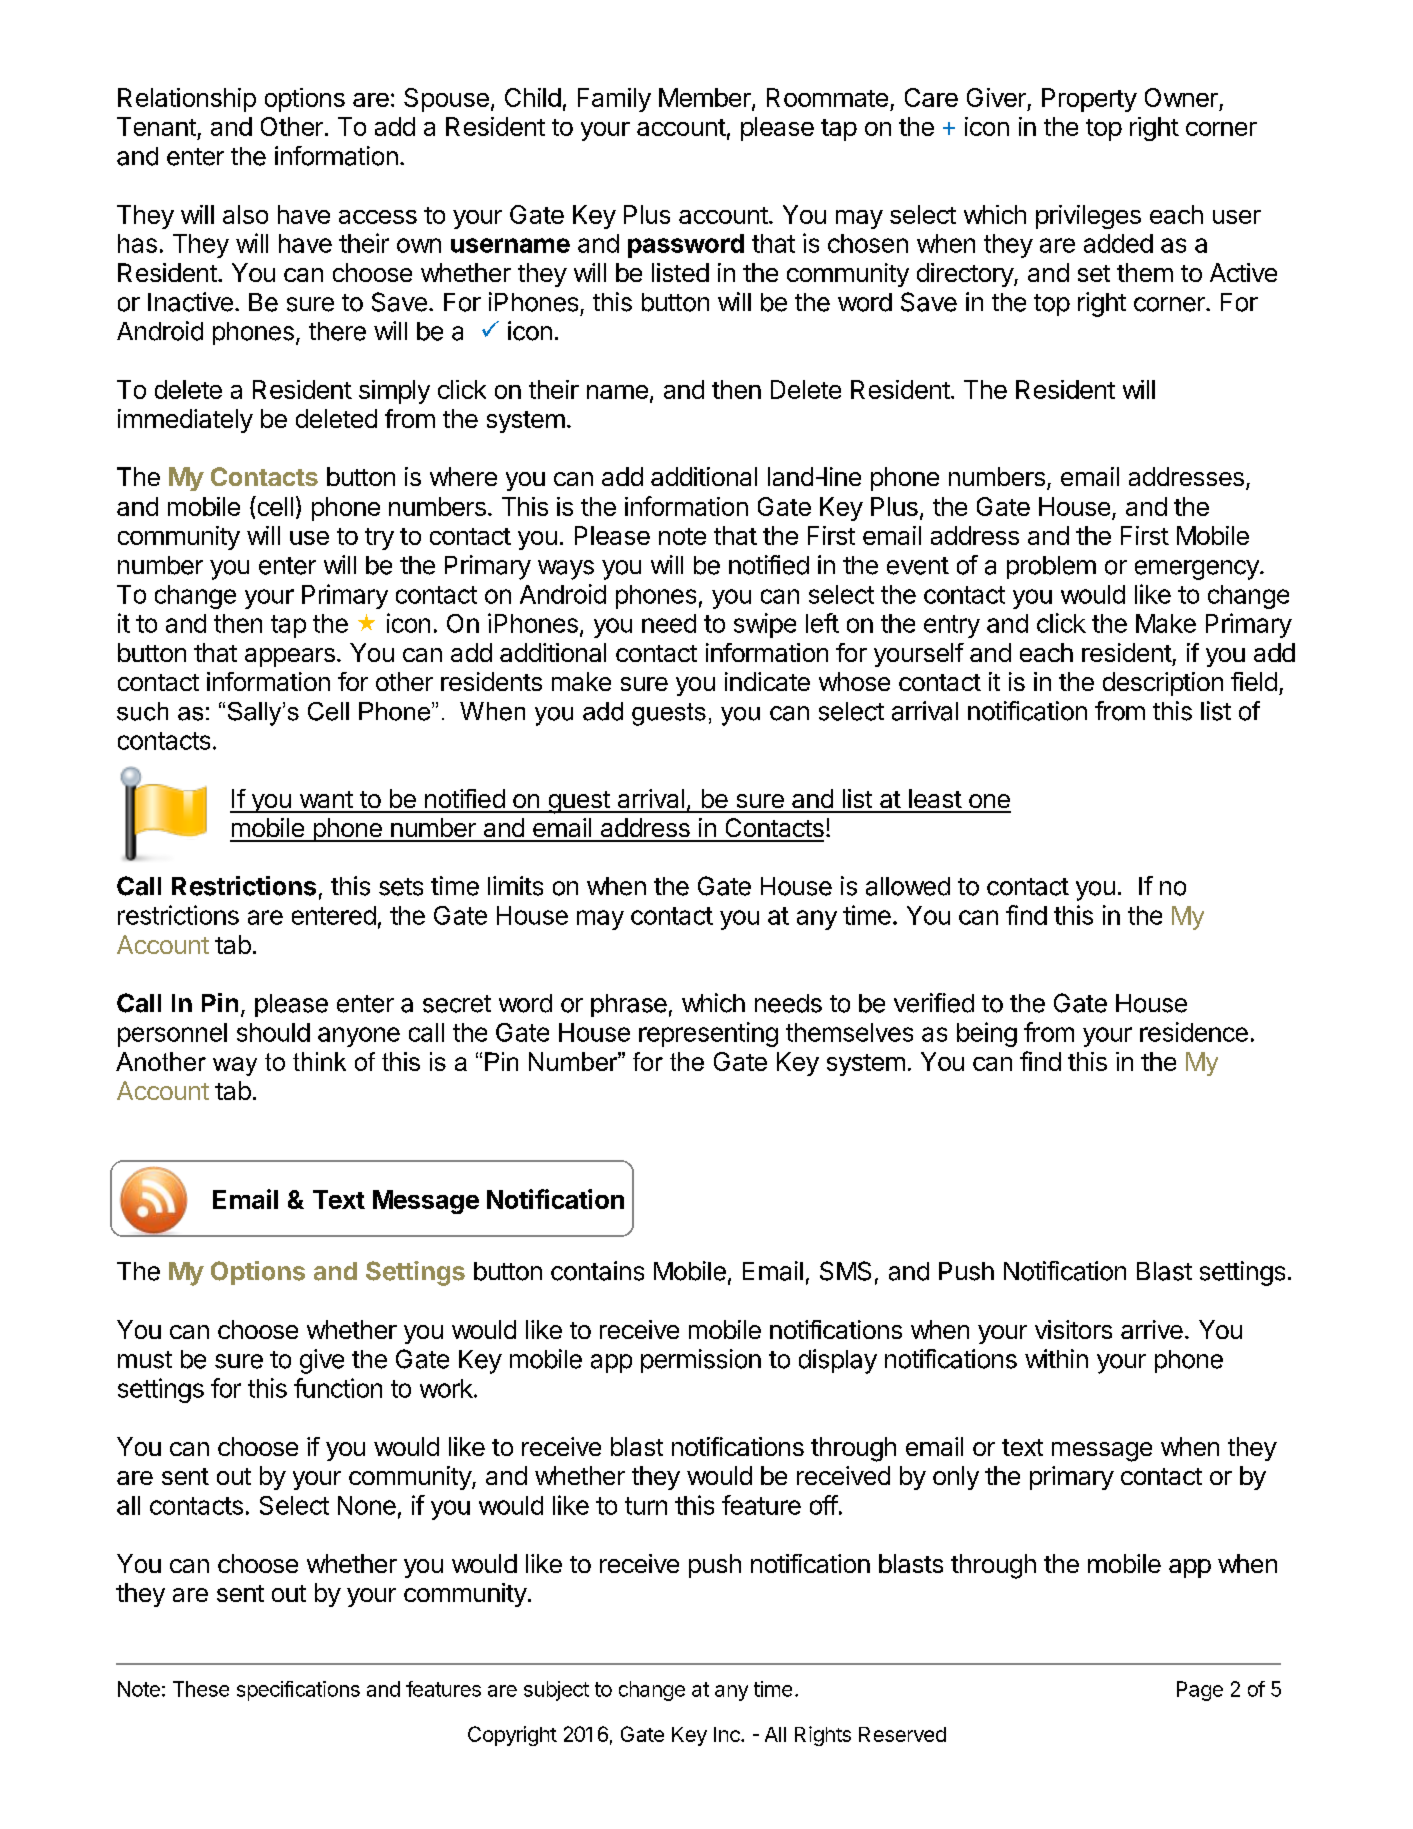 This screenshot has height=1829, width=1413. What do you see at coordinates (1089, 100) in the screenshot?
I see `Property` at bounding box center [1089, 100].
